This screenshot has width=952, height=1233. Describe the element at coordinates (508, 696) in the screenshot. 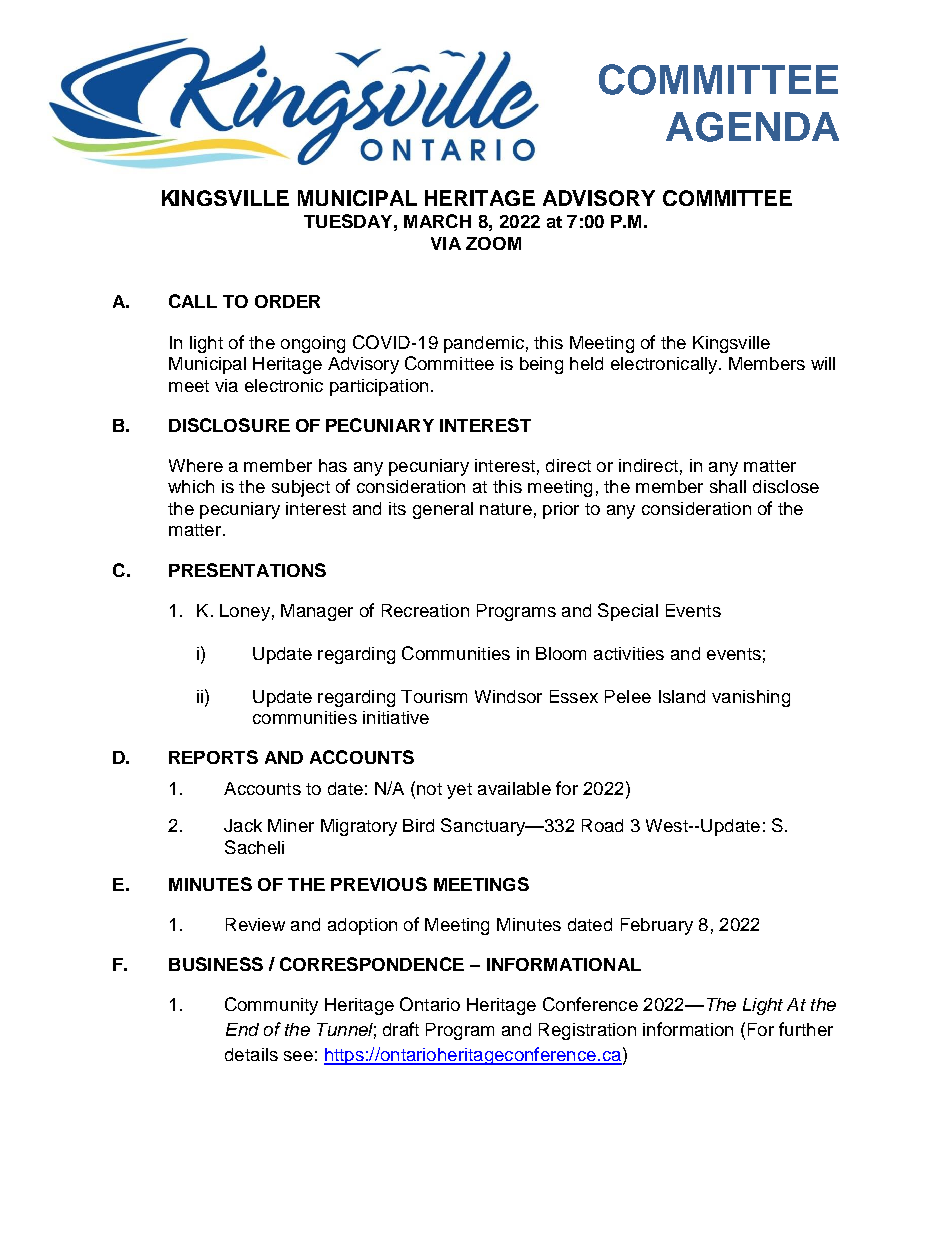

I see `Windsor` at that location.
